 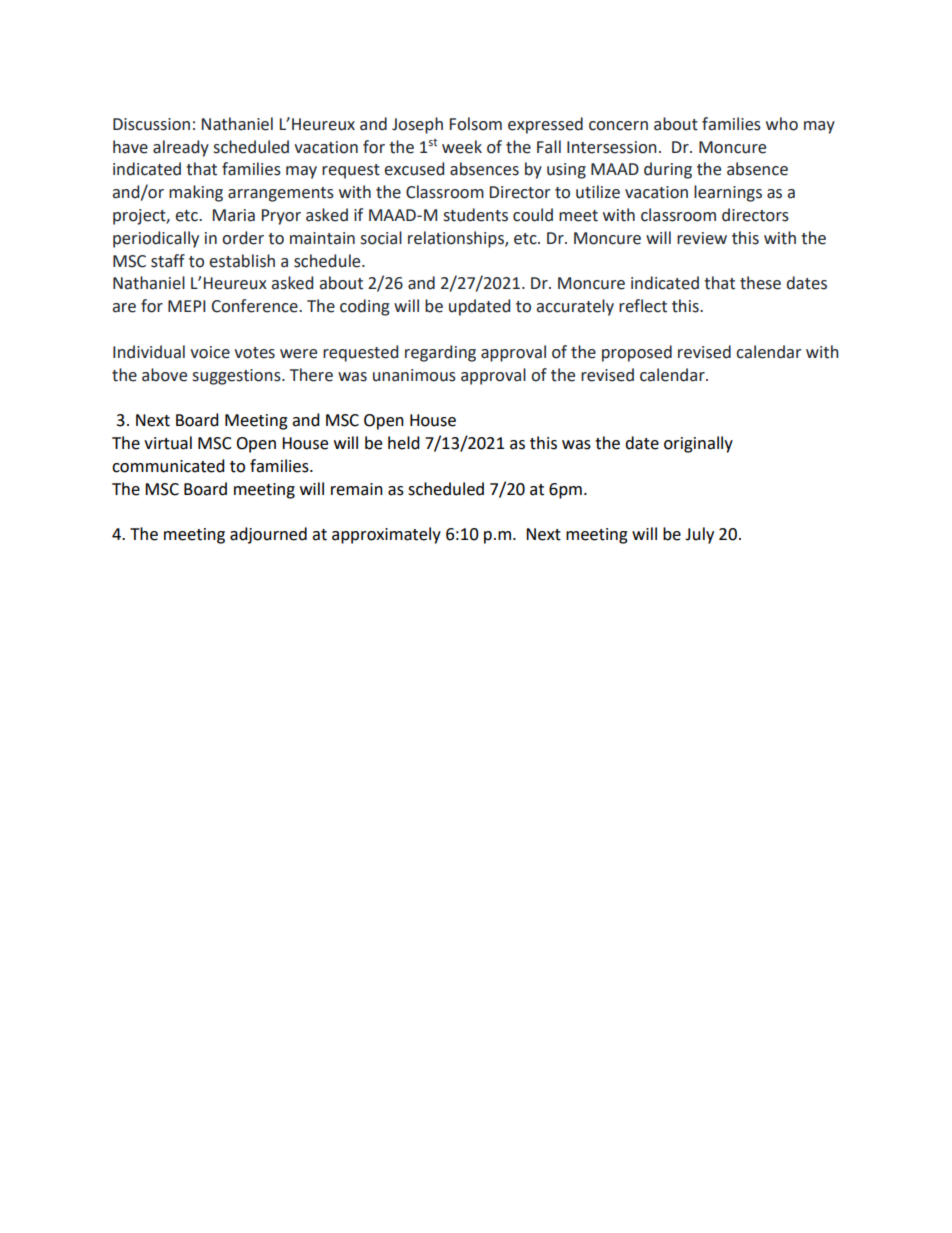 I want to click on unanimous, so click(x=414, y=375).
